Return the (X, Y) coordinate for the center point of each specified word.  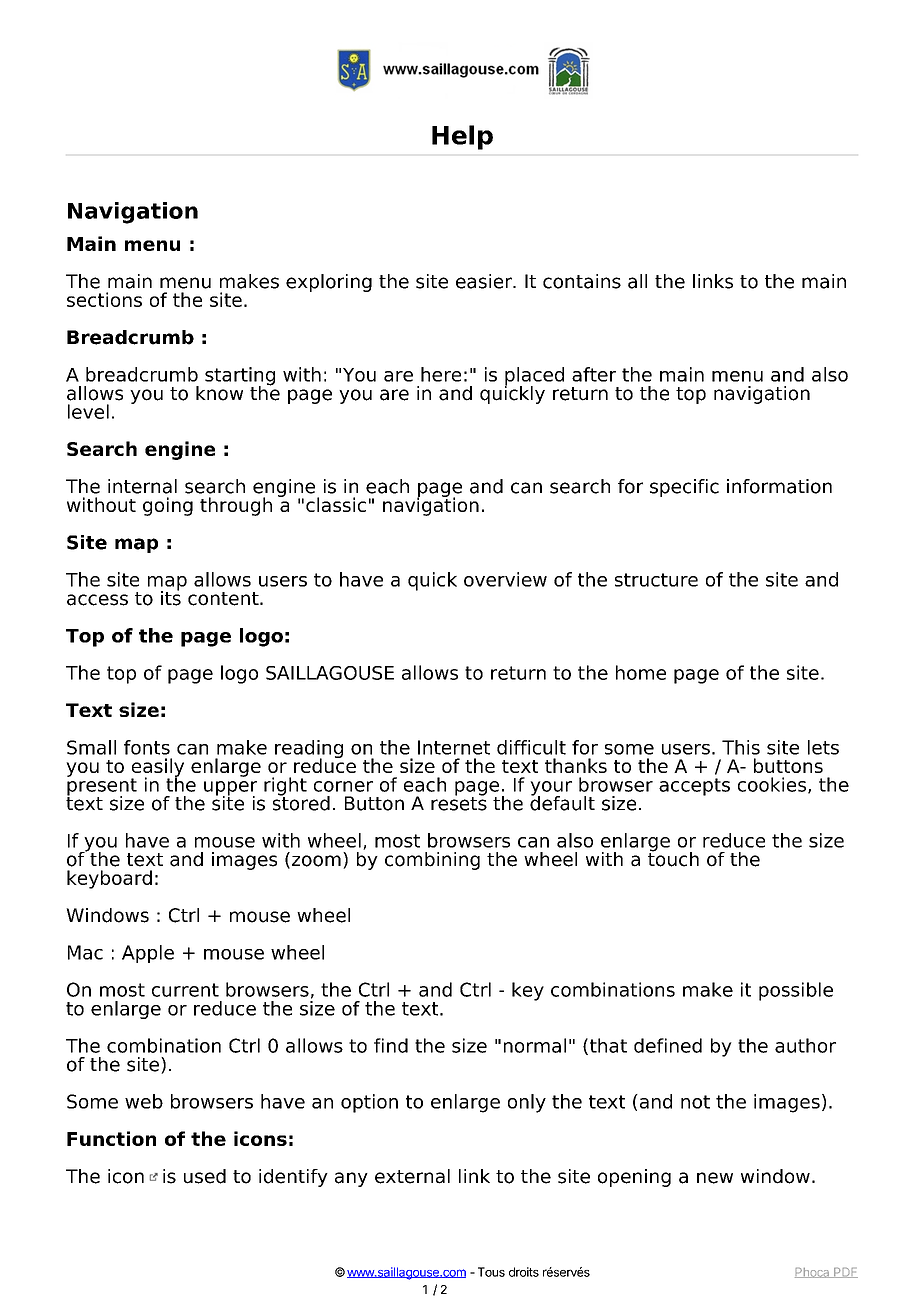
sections (104, 299)
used (205, 1176)
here (441, 374)
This (741, 747)
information (779, 486)
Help (462, 137)
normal (535, 1045)
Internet (454, 747)
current (185, 990)
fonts (147, 747)
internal (142, 486)
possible (796, 991)
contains (582, 281)
